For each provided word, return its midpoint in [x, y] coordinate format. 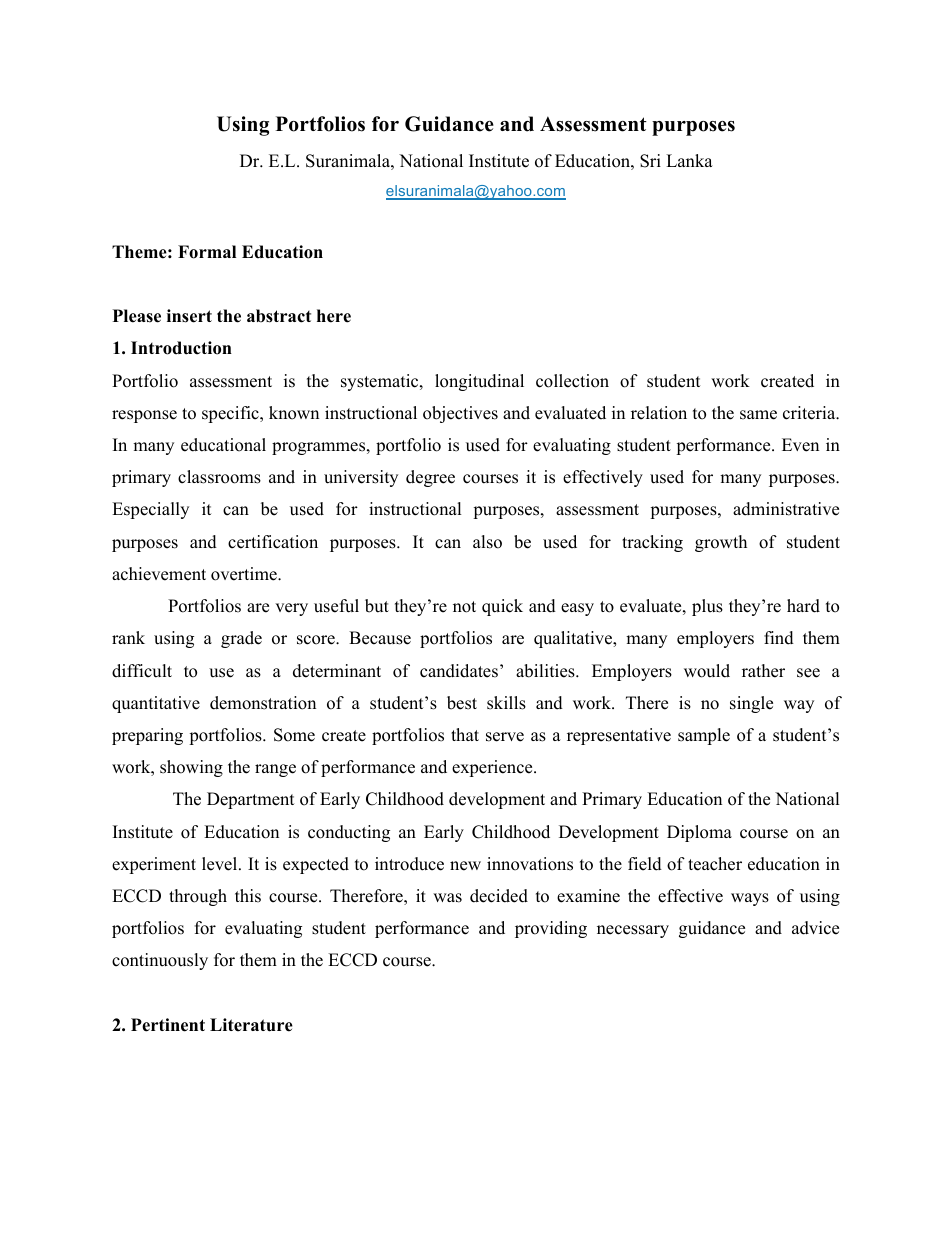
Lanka [689, 160]
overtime [245, 574]
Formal [207, 252]
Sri [650, 161]
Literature [251, 1025]
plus [707, 607]
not [464, 607]
